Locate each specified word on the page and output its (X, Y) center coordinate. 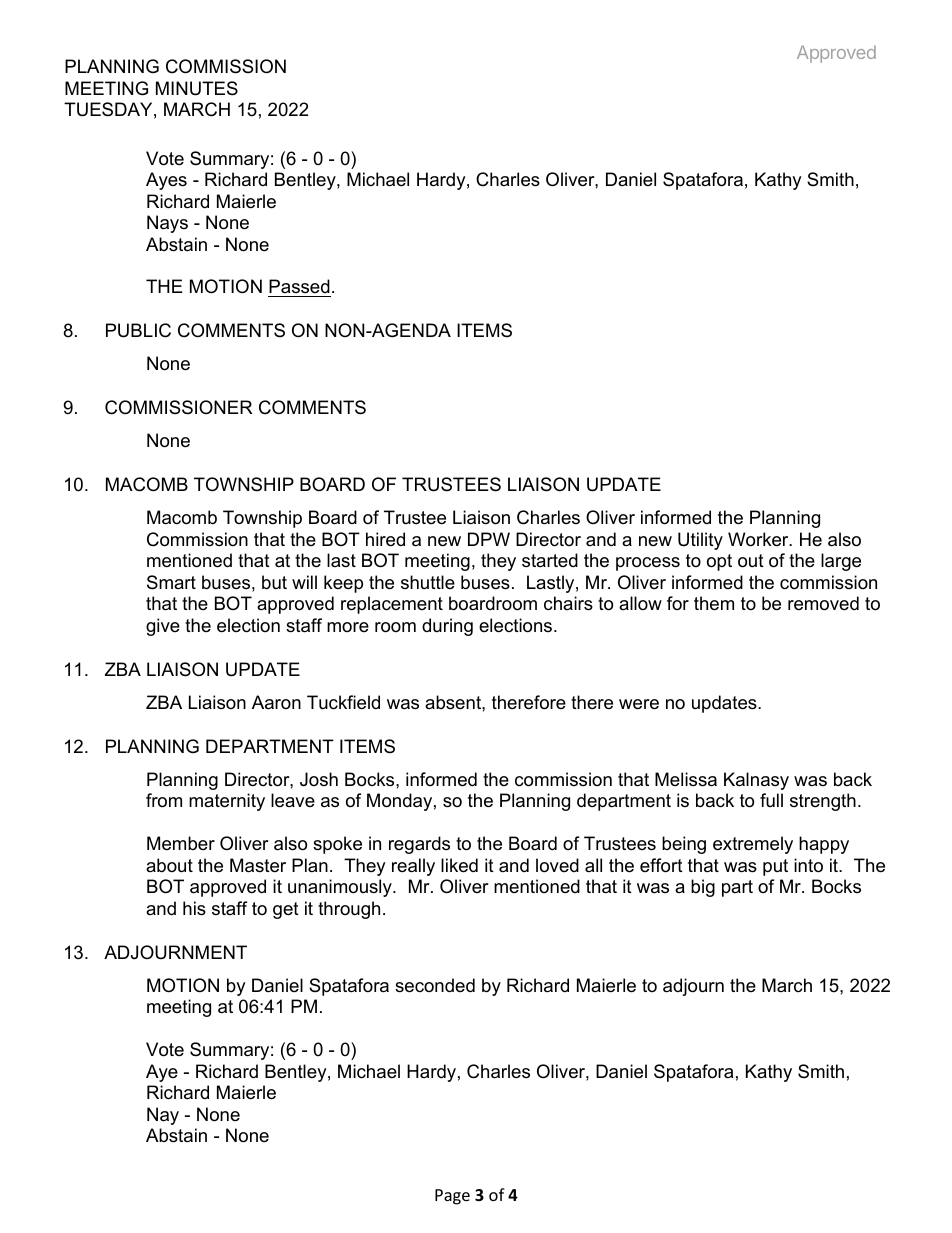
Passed (299, 288)
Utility (700, 541)
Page (452, 1197)
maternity (227, 802)
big (703, 888)
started (550, 560)
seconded (435, 985)
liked (459, 865)
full (771, 800)
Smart (171, 582)
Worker (759, 539)
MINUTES (197, 88)
